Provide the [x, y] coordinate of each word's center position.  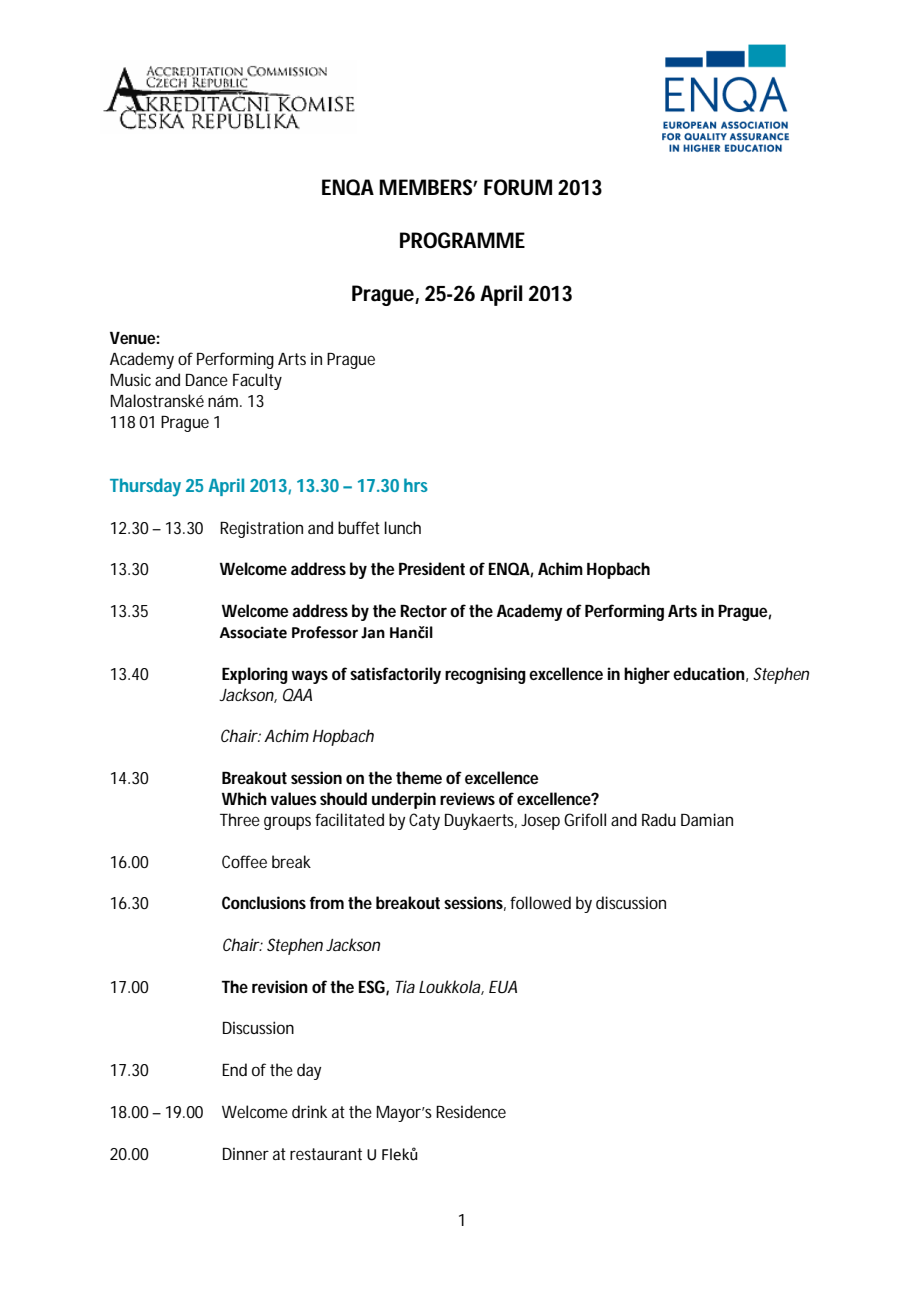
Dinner [246, 1153]
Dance [207, 380]
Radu [659, 819]
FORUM [518, 187]
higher [647, 675]
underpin [404, 800]
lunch [402, 527]
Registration [261, 529]
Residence [471, 1111]
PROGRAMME [462, 240]
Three [240, 819]
